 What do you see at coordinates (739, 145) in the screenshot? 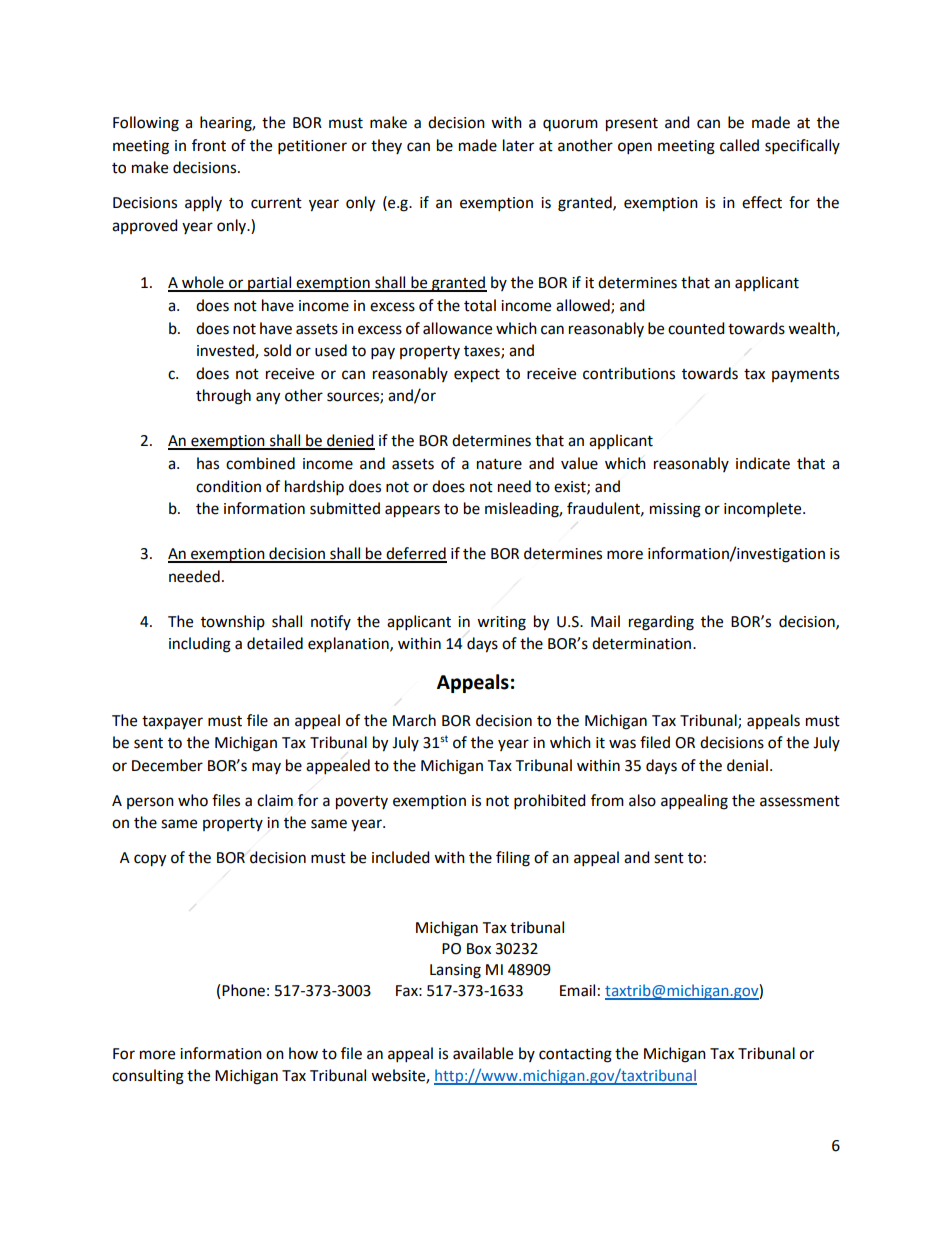
I see `called` at bounding box center [739, 145].
